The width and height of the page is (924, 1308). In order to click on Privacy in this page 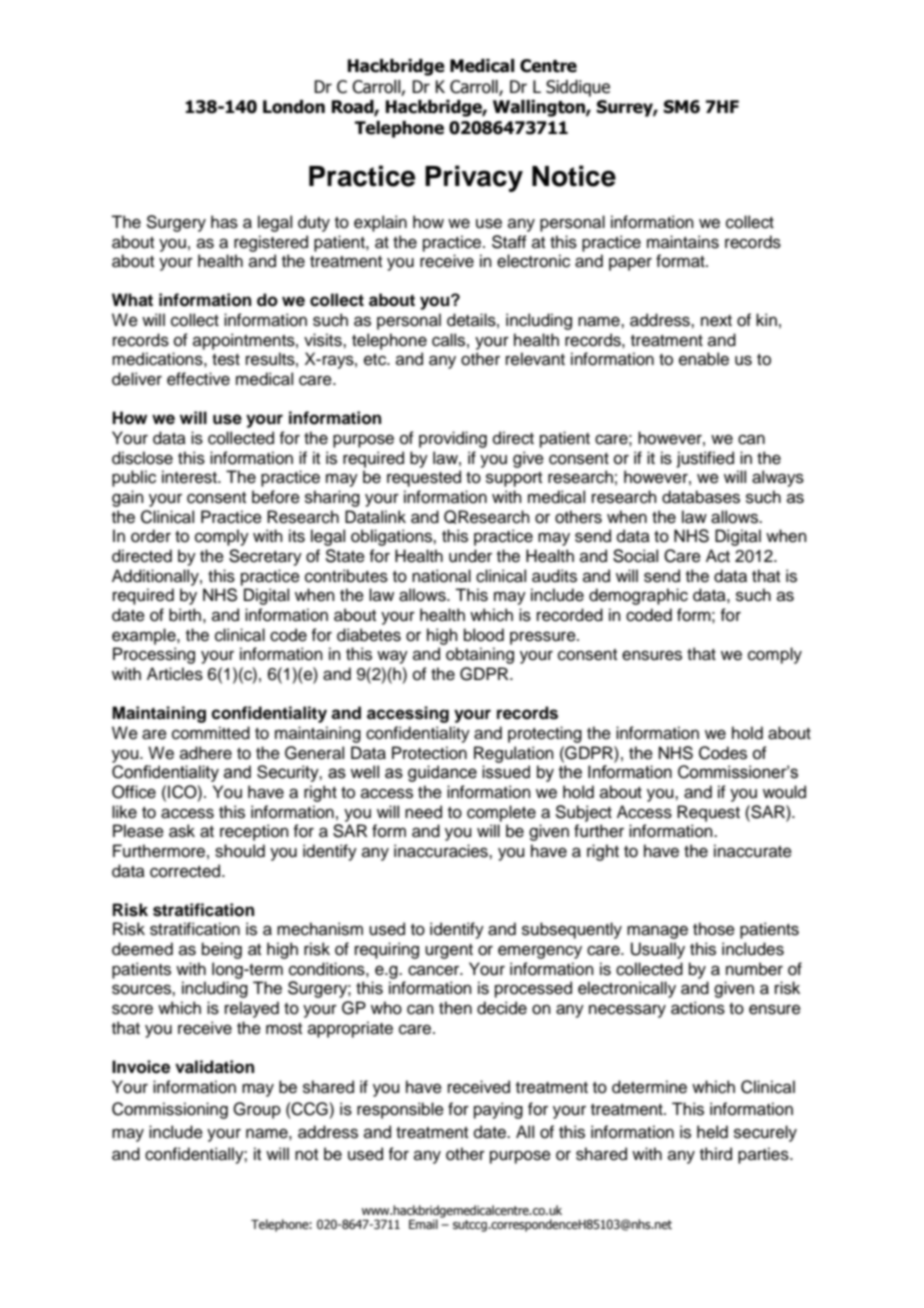, I will do `click(474, 178)`.
